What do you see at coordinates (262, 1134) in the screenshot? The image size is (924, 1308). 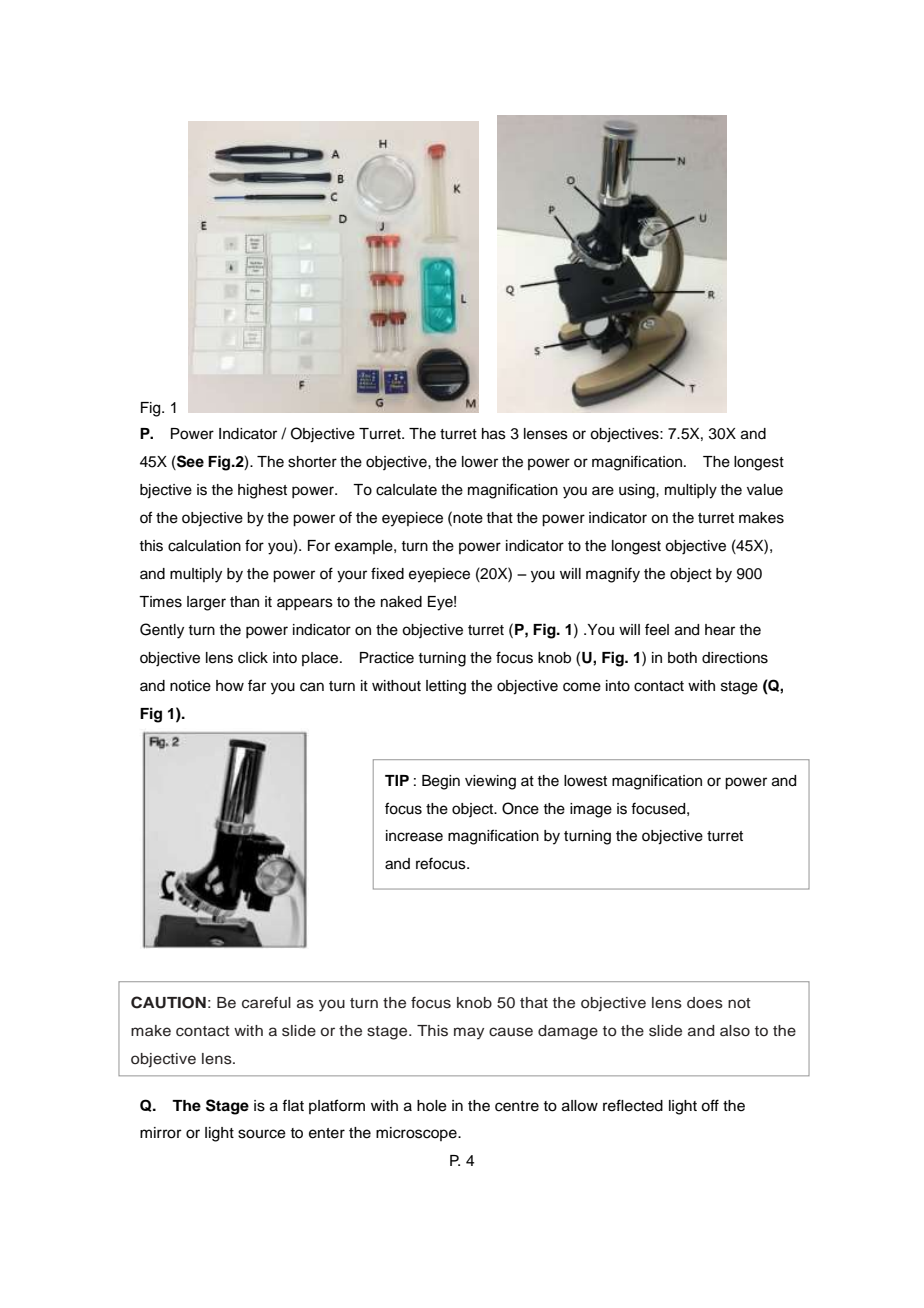 I see `source` at bounding box center [262, 1134].
